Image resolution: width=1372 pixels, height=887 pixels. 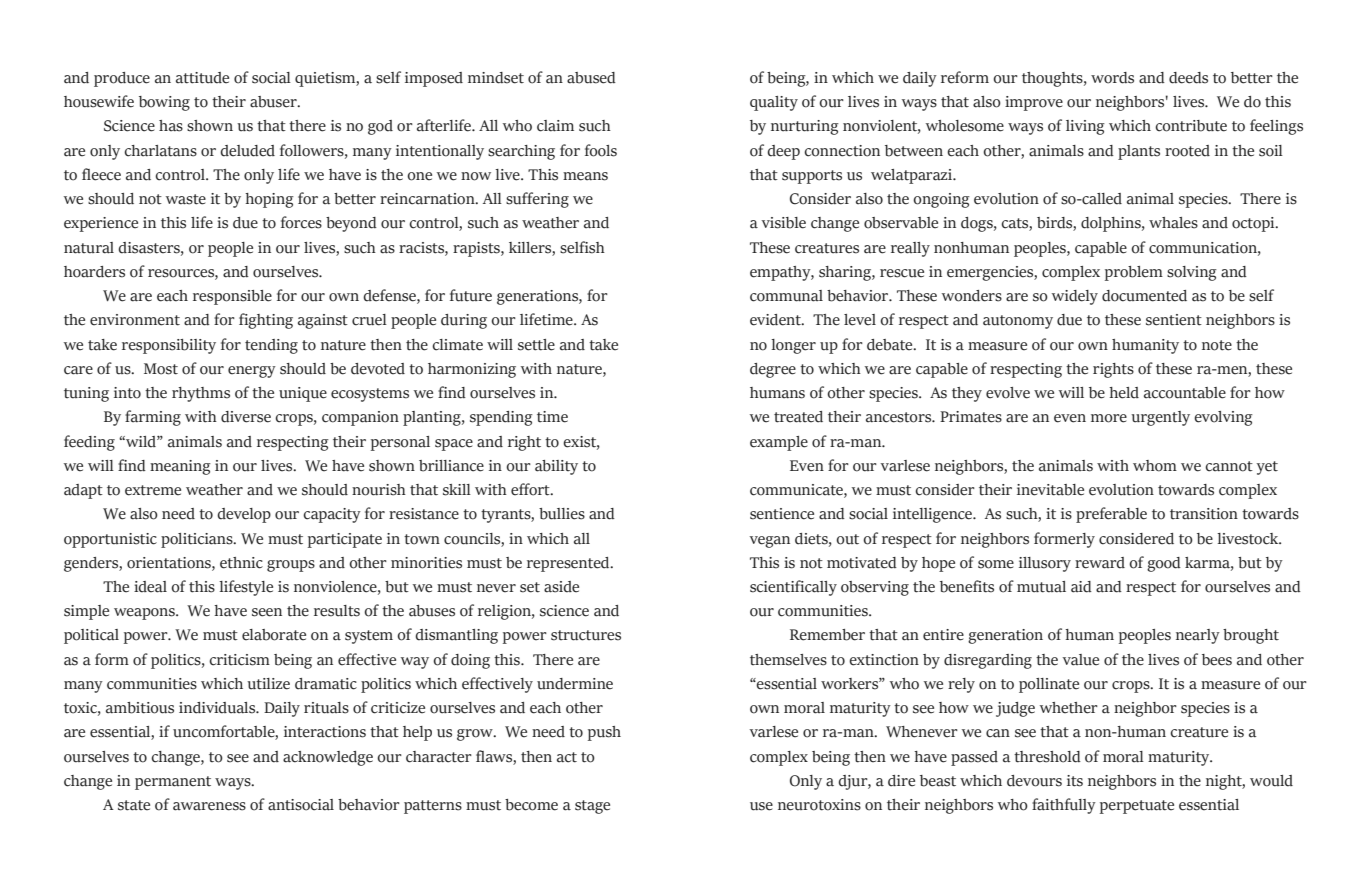 I want to click on fighting, so click(x=266, y=321).
